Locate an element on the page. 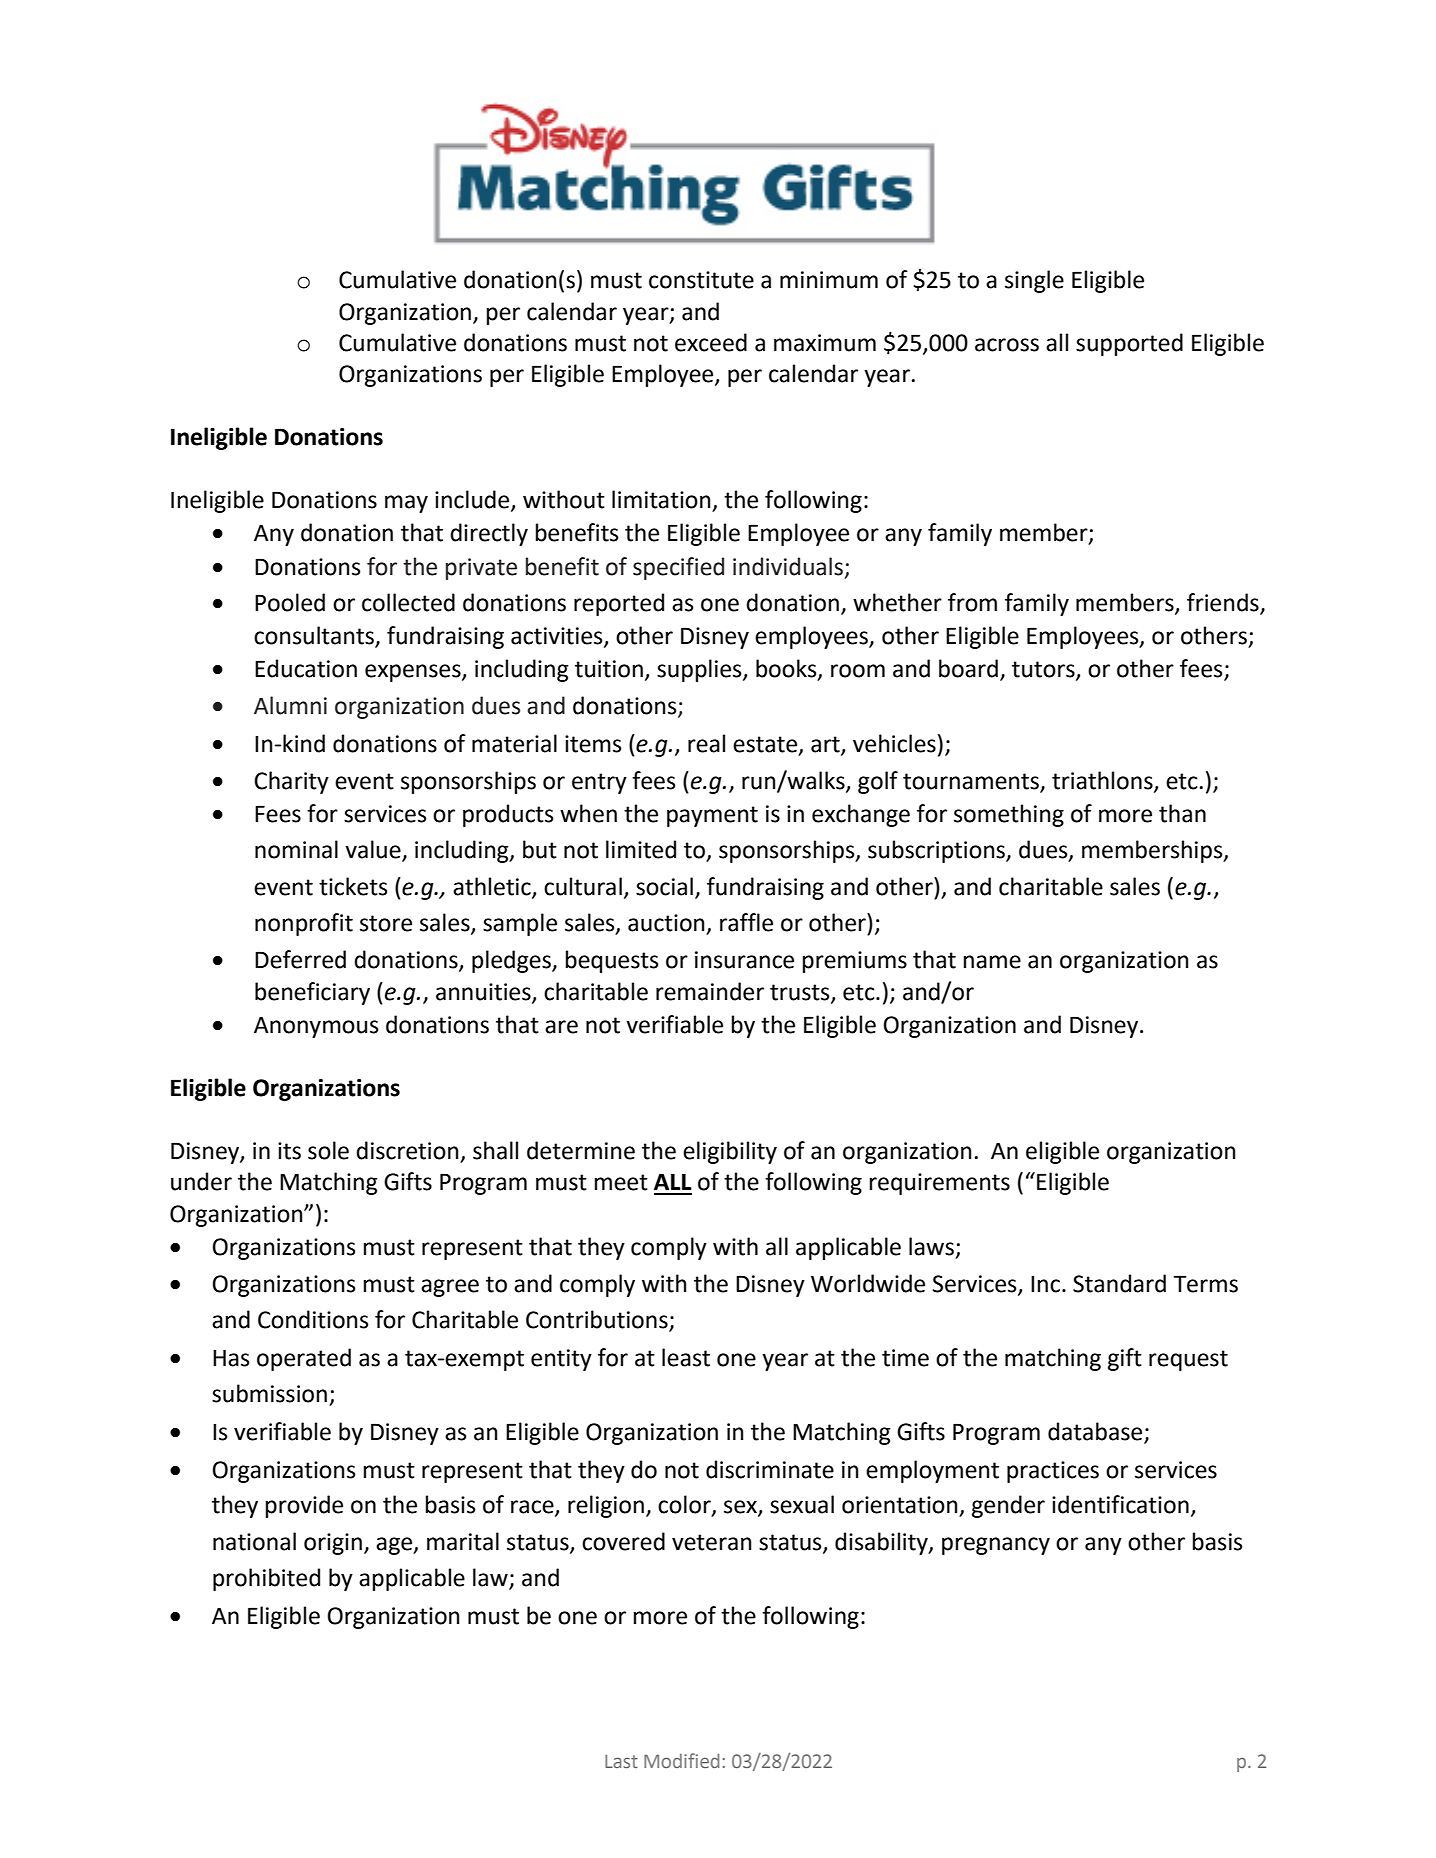  pregnancy is located at coordinates (996, 1546).
